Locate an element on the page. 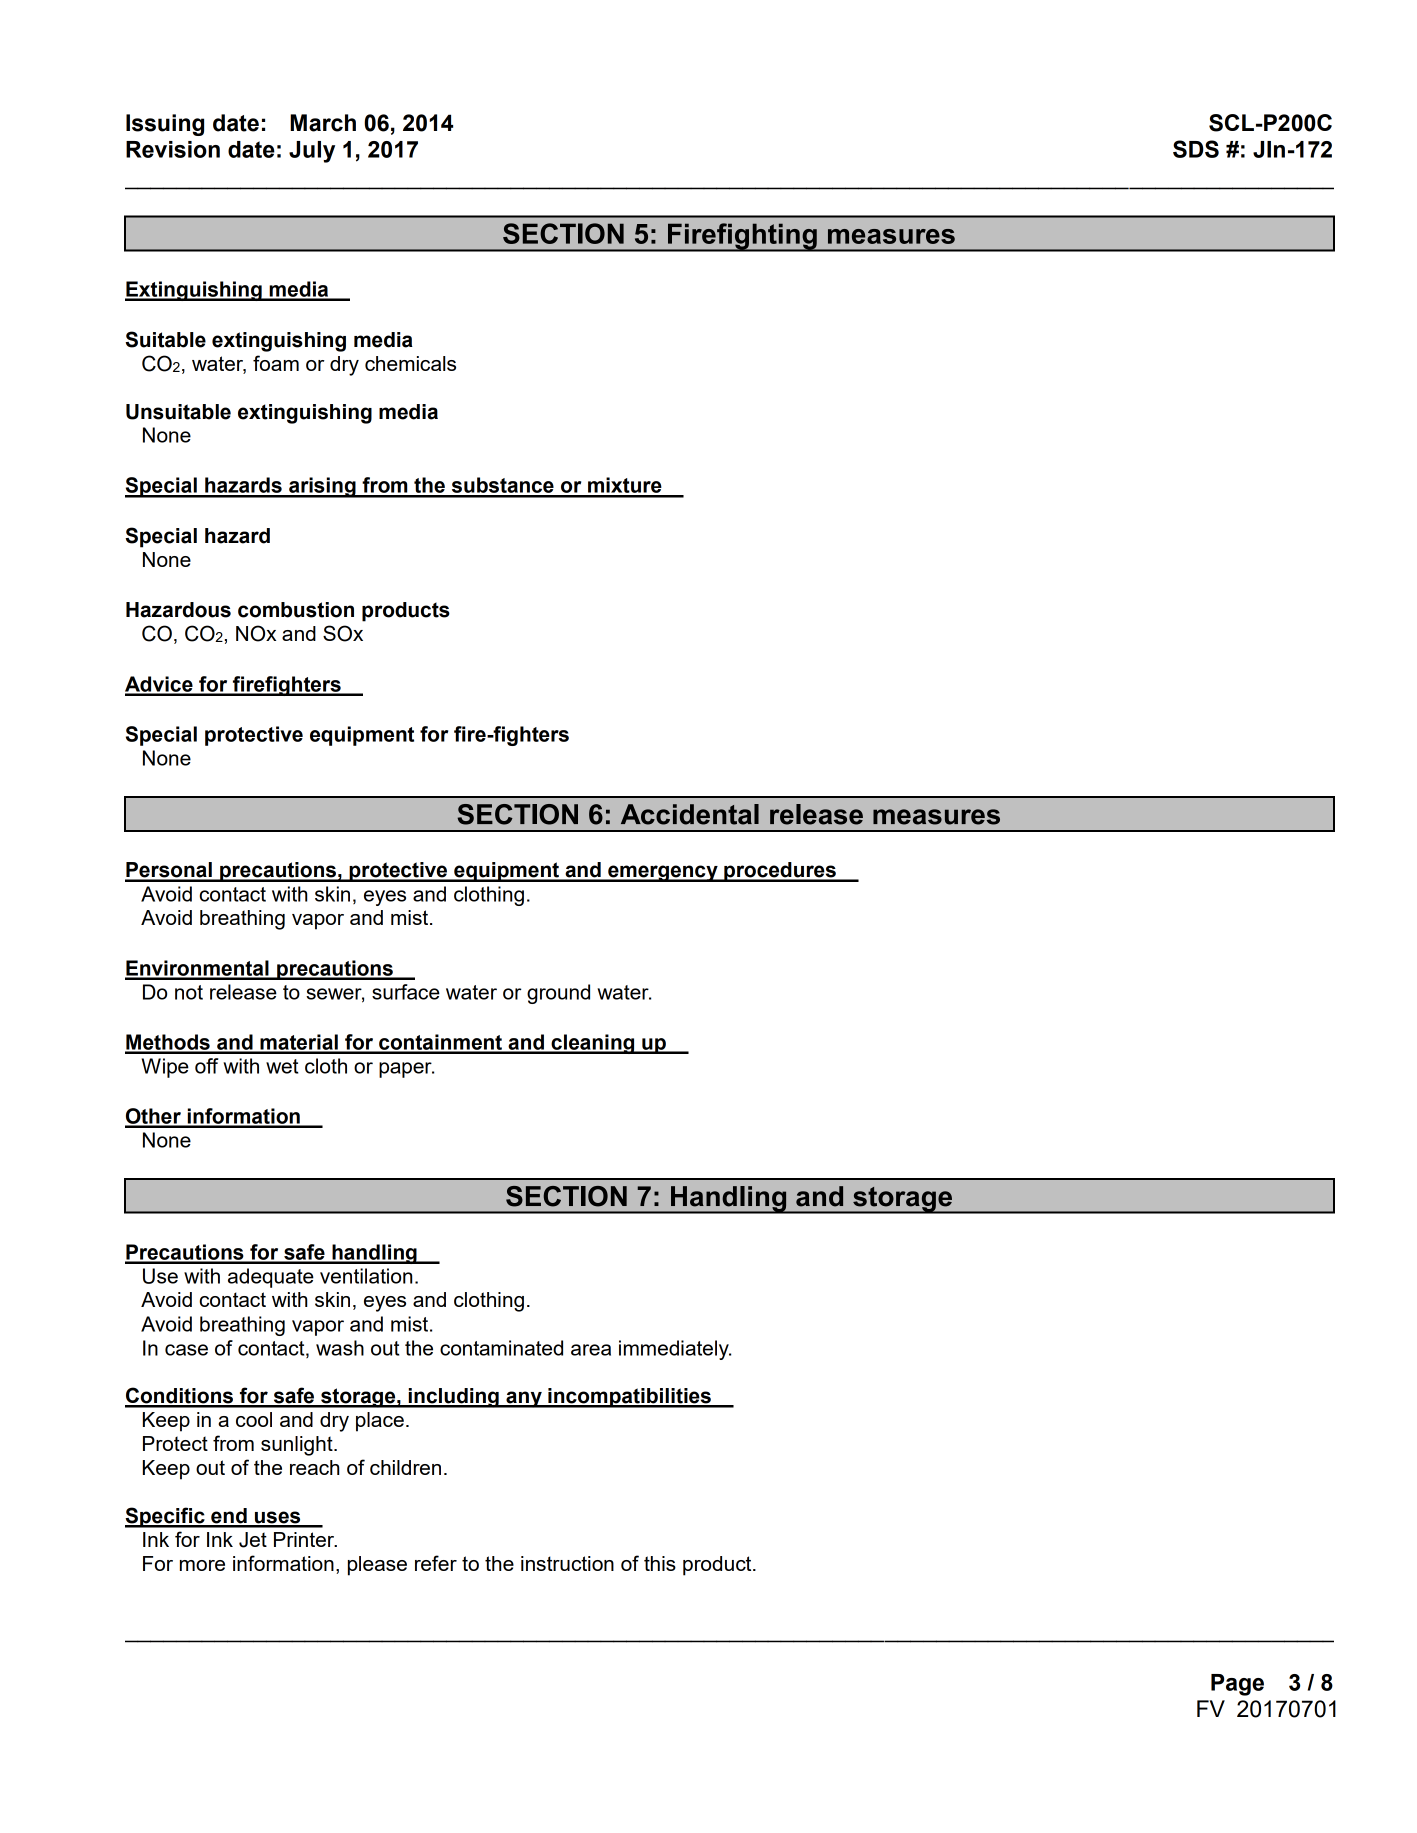  March is located at coordinates (323, 123).
